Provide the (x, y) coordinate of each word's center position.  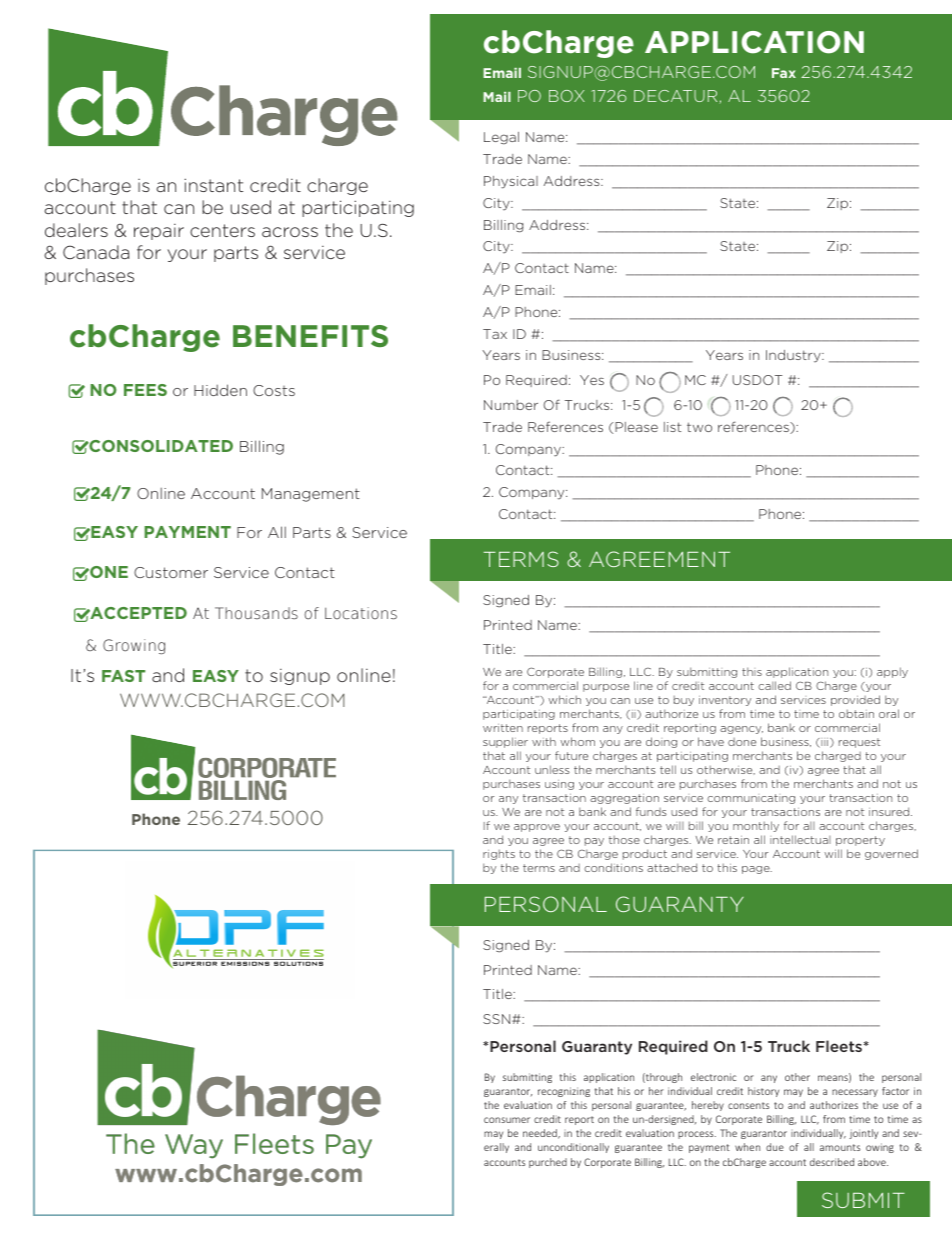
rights (499, 854)
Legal (501, 138)
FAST (123, 676)
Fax (784, 73)
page (757, 870)
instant (213, 185)
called (774, 685)
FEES (145, 390)
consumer (507, 1120)
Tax (495, 334)
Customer (171, 572)
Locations (361, 613)
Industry (794, 356)
